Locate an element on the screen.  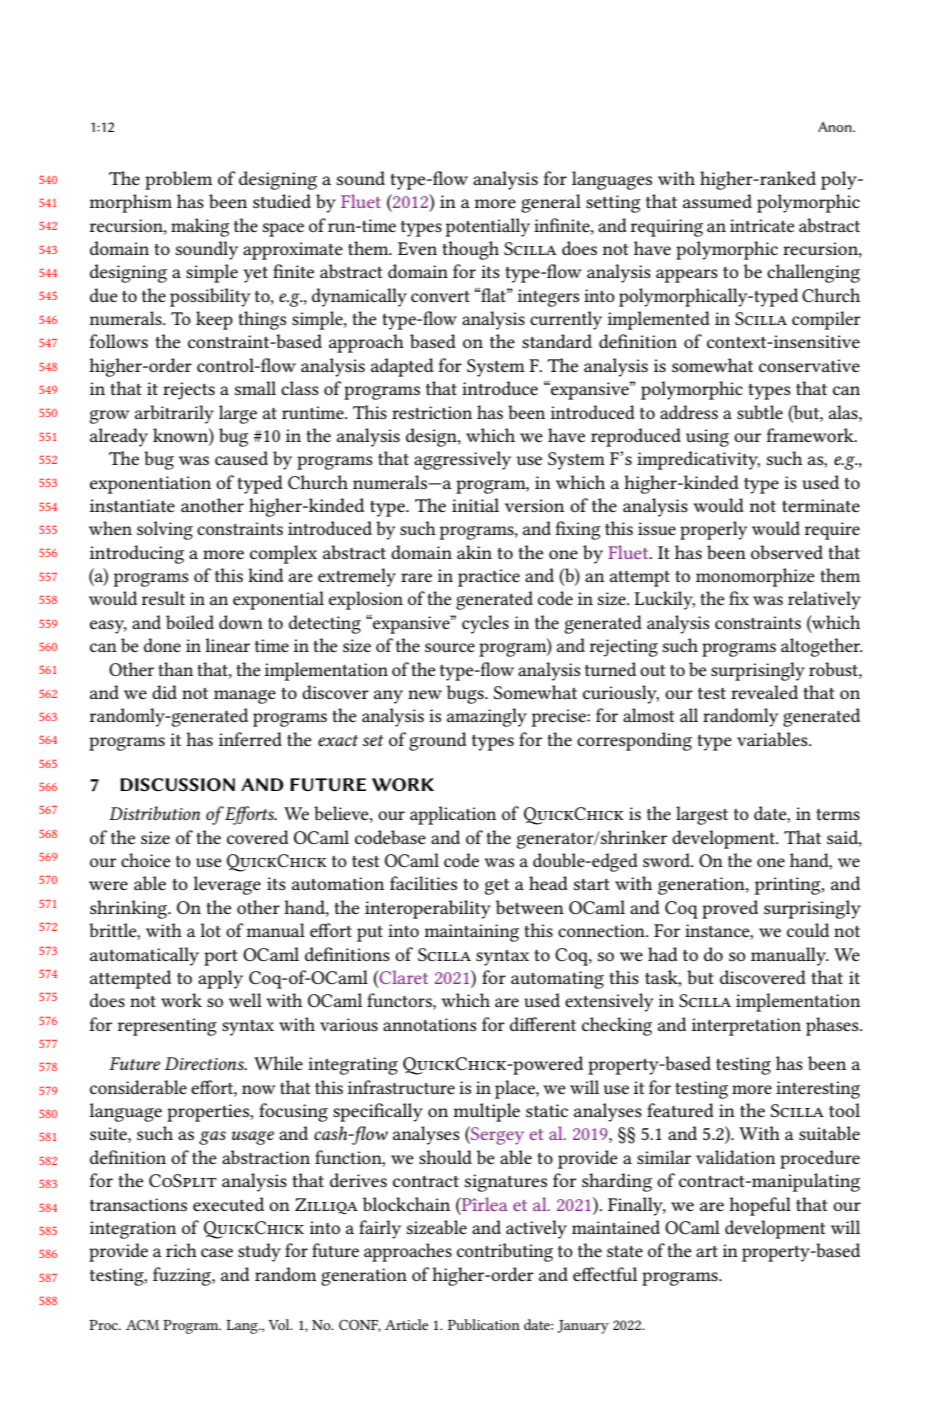
fuzzing is located at coordinates (183, 1276).
